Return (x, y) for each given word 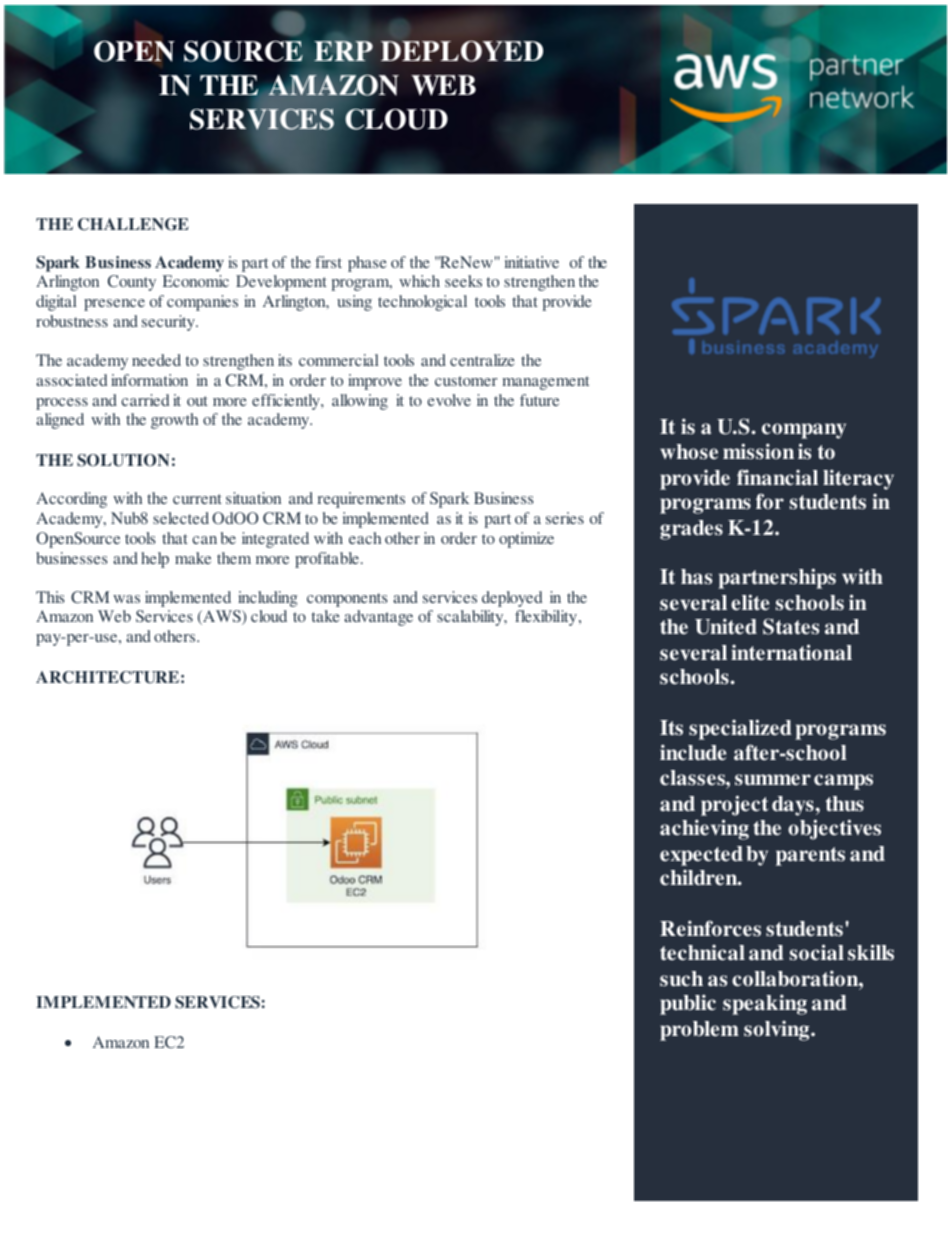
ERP (343, 51)
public (688, 1004)
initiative (532, 262)
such (681, 979)
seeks (463, 281)
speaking (765, 1004)
